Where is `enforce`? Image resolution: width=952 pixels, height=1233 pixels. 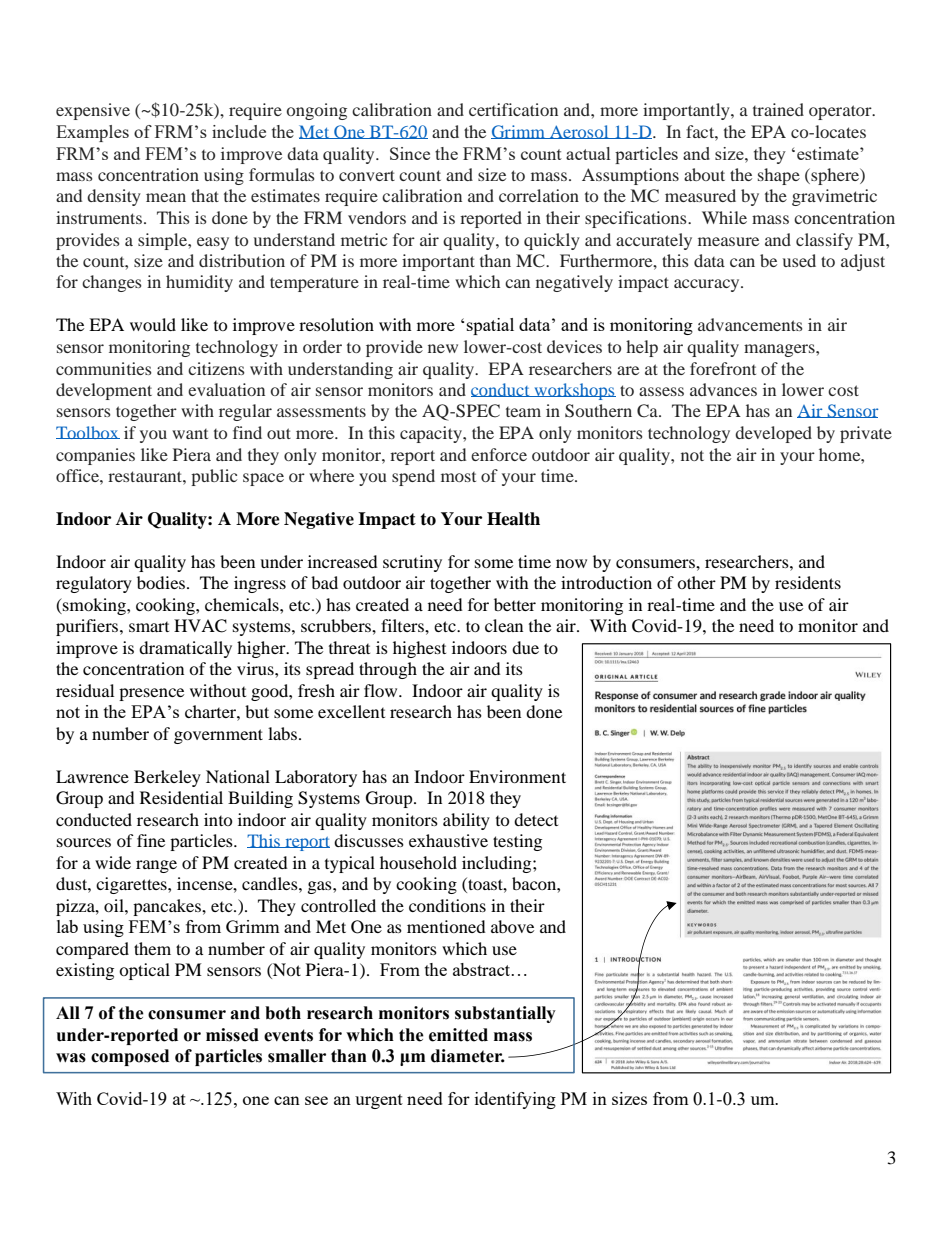 enforce is located at coordinates (499, 454).
